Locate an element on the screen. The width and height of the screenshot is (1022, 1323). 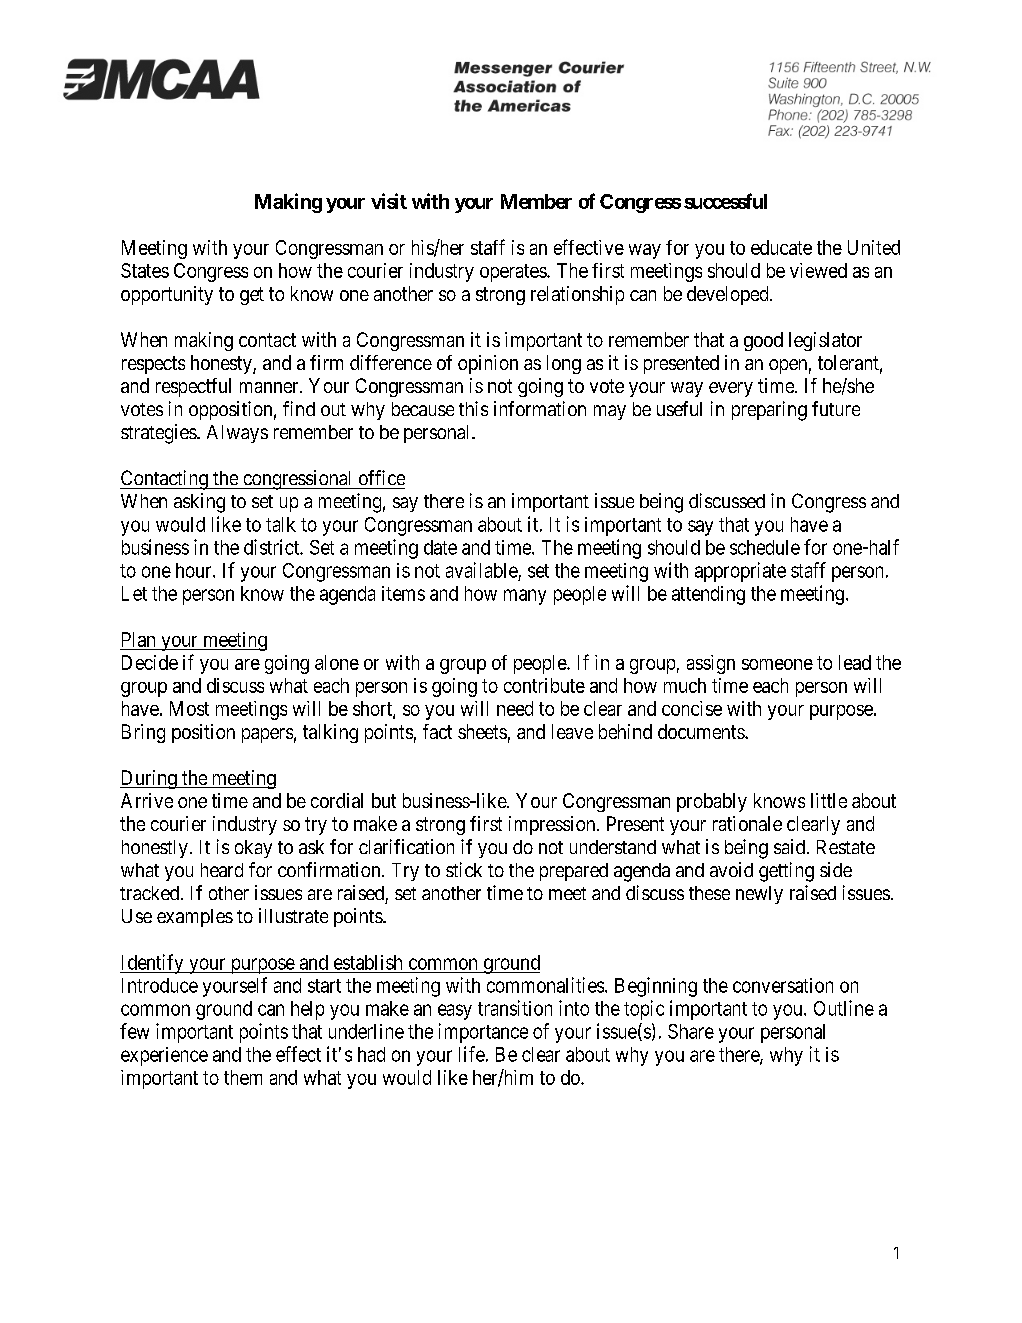
little is located at coordinates (829, 800).
